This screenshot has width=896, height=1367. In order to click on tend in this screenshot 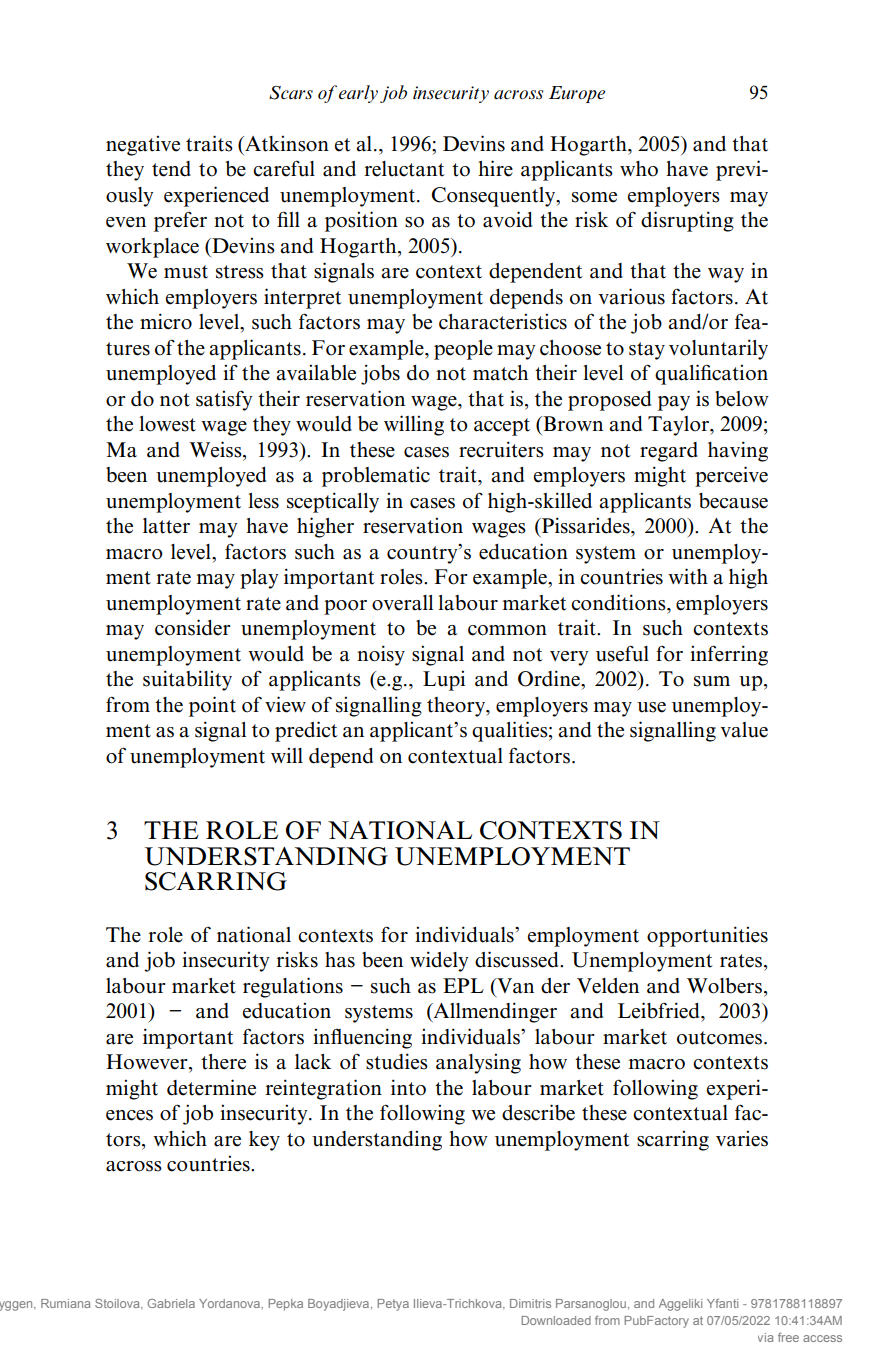, I will do `click(171, 169)`.
